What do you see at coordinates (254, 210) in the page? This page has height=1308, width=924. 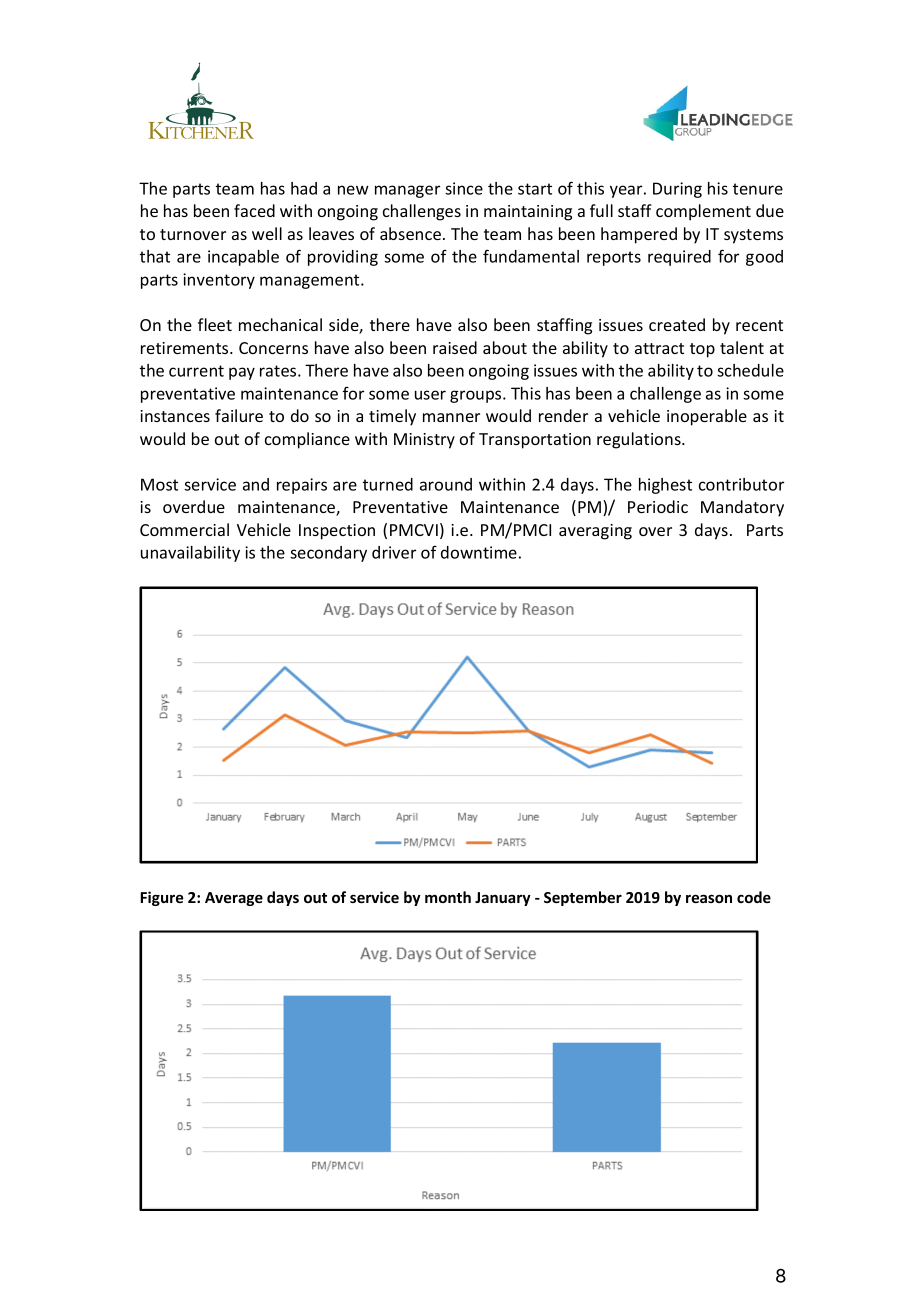 I see `faced` at bounding box center [254, 210].
